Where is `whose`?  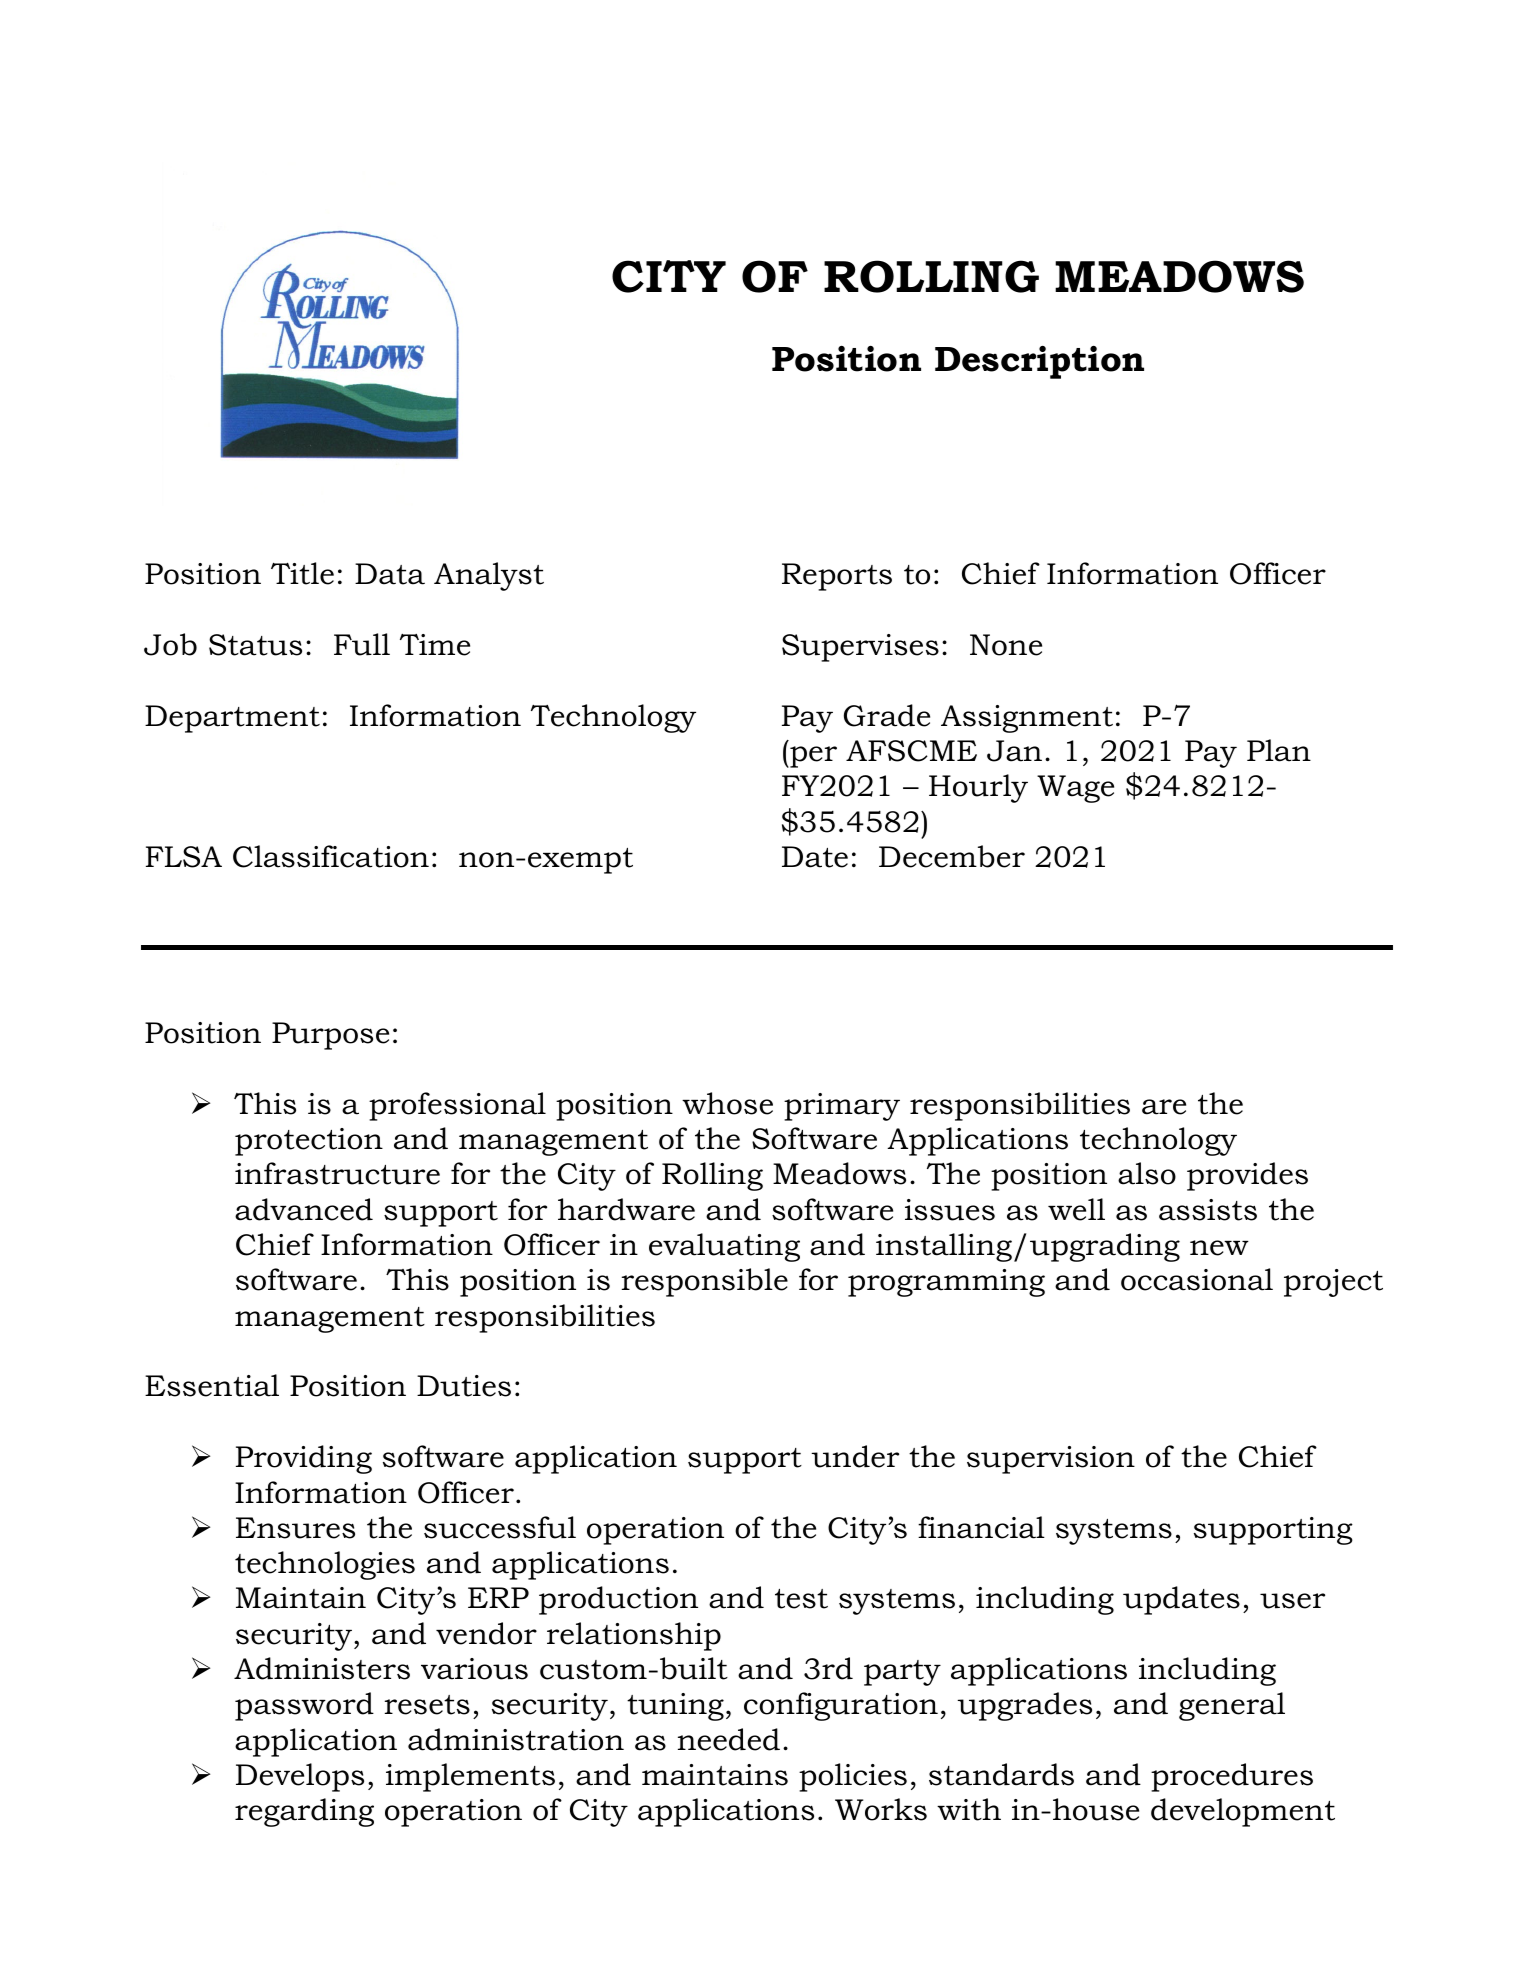 whose is located at coordinates (727, 1103).
